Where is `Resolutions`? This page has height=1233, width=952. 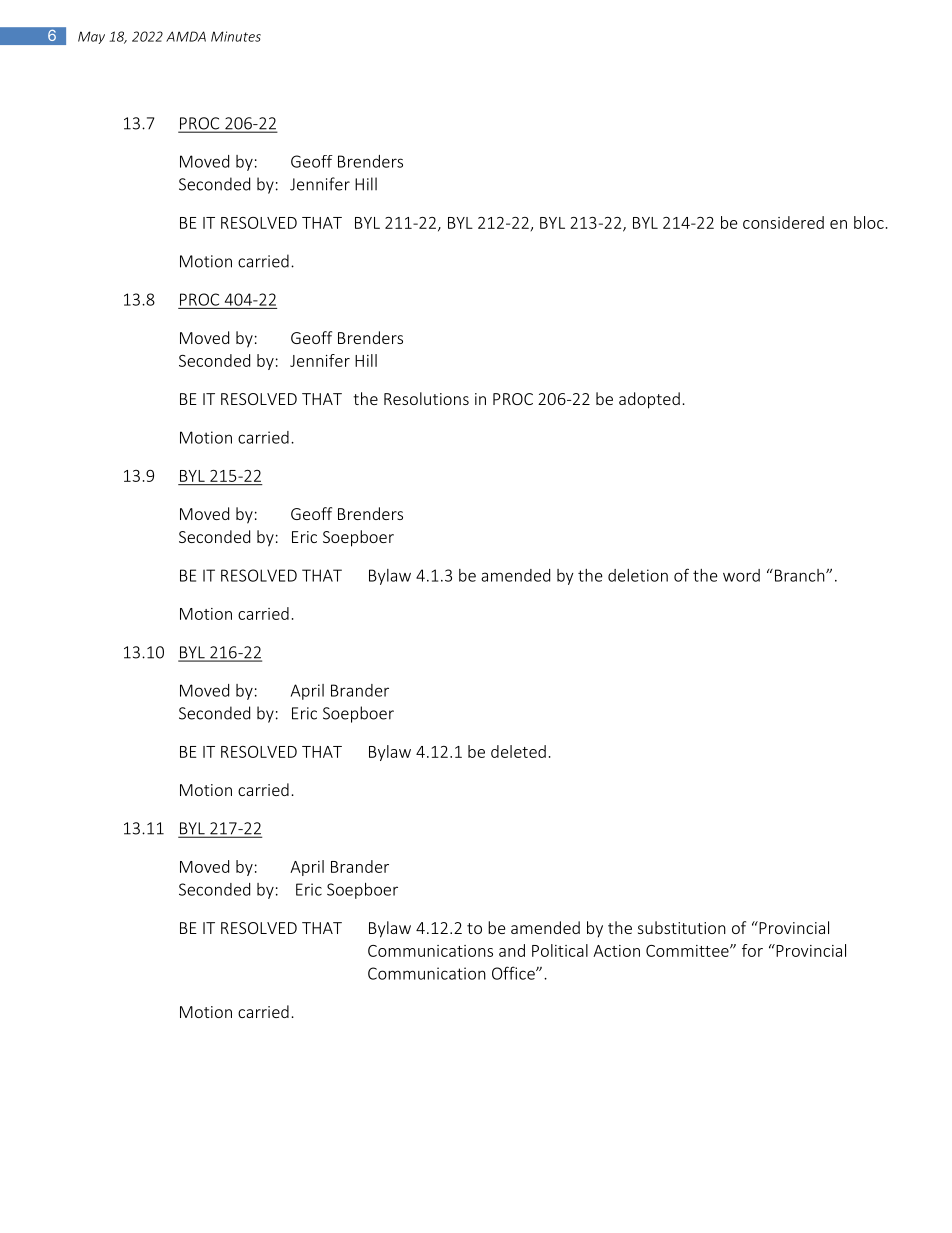 Resolutions is located at coordinates (426, 398).
